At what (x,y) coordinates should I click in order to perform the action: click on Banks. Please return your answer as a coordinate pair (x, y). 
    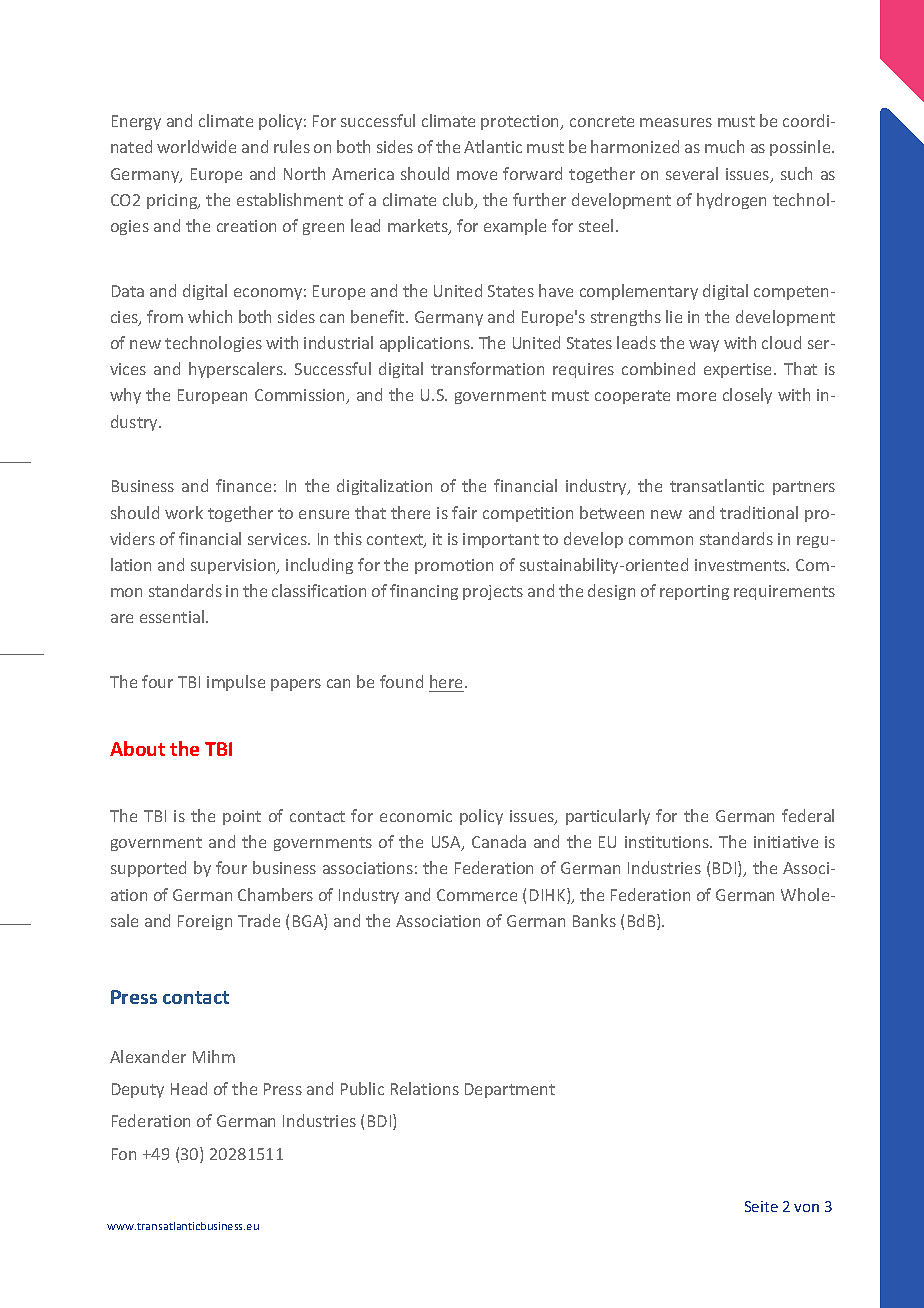
    Looking at the image, I should click on (594, 920).
